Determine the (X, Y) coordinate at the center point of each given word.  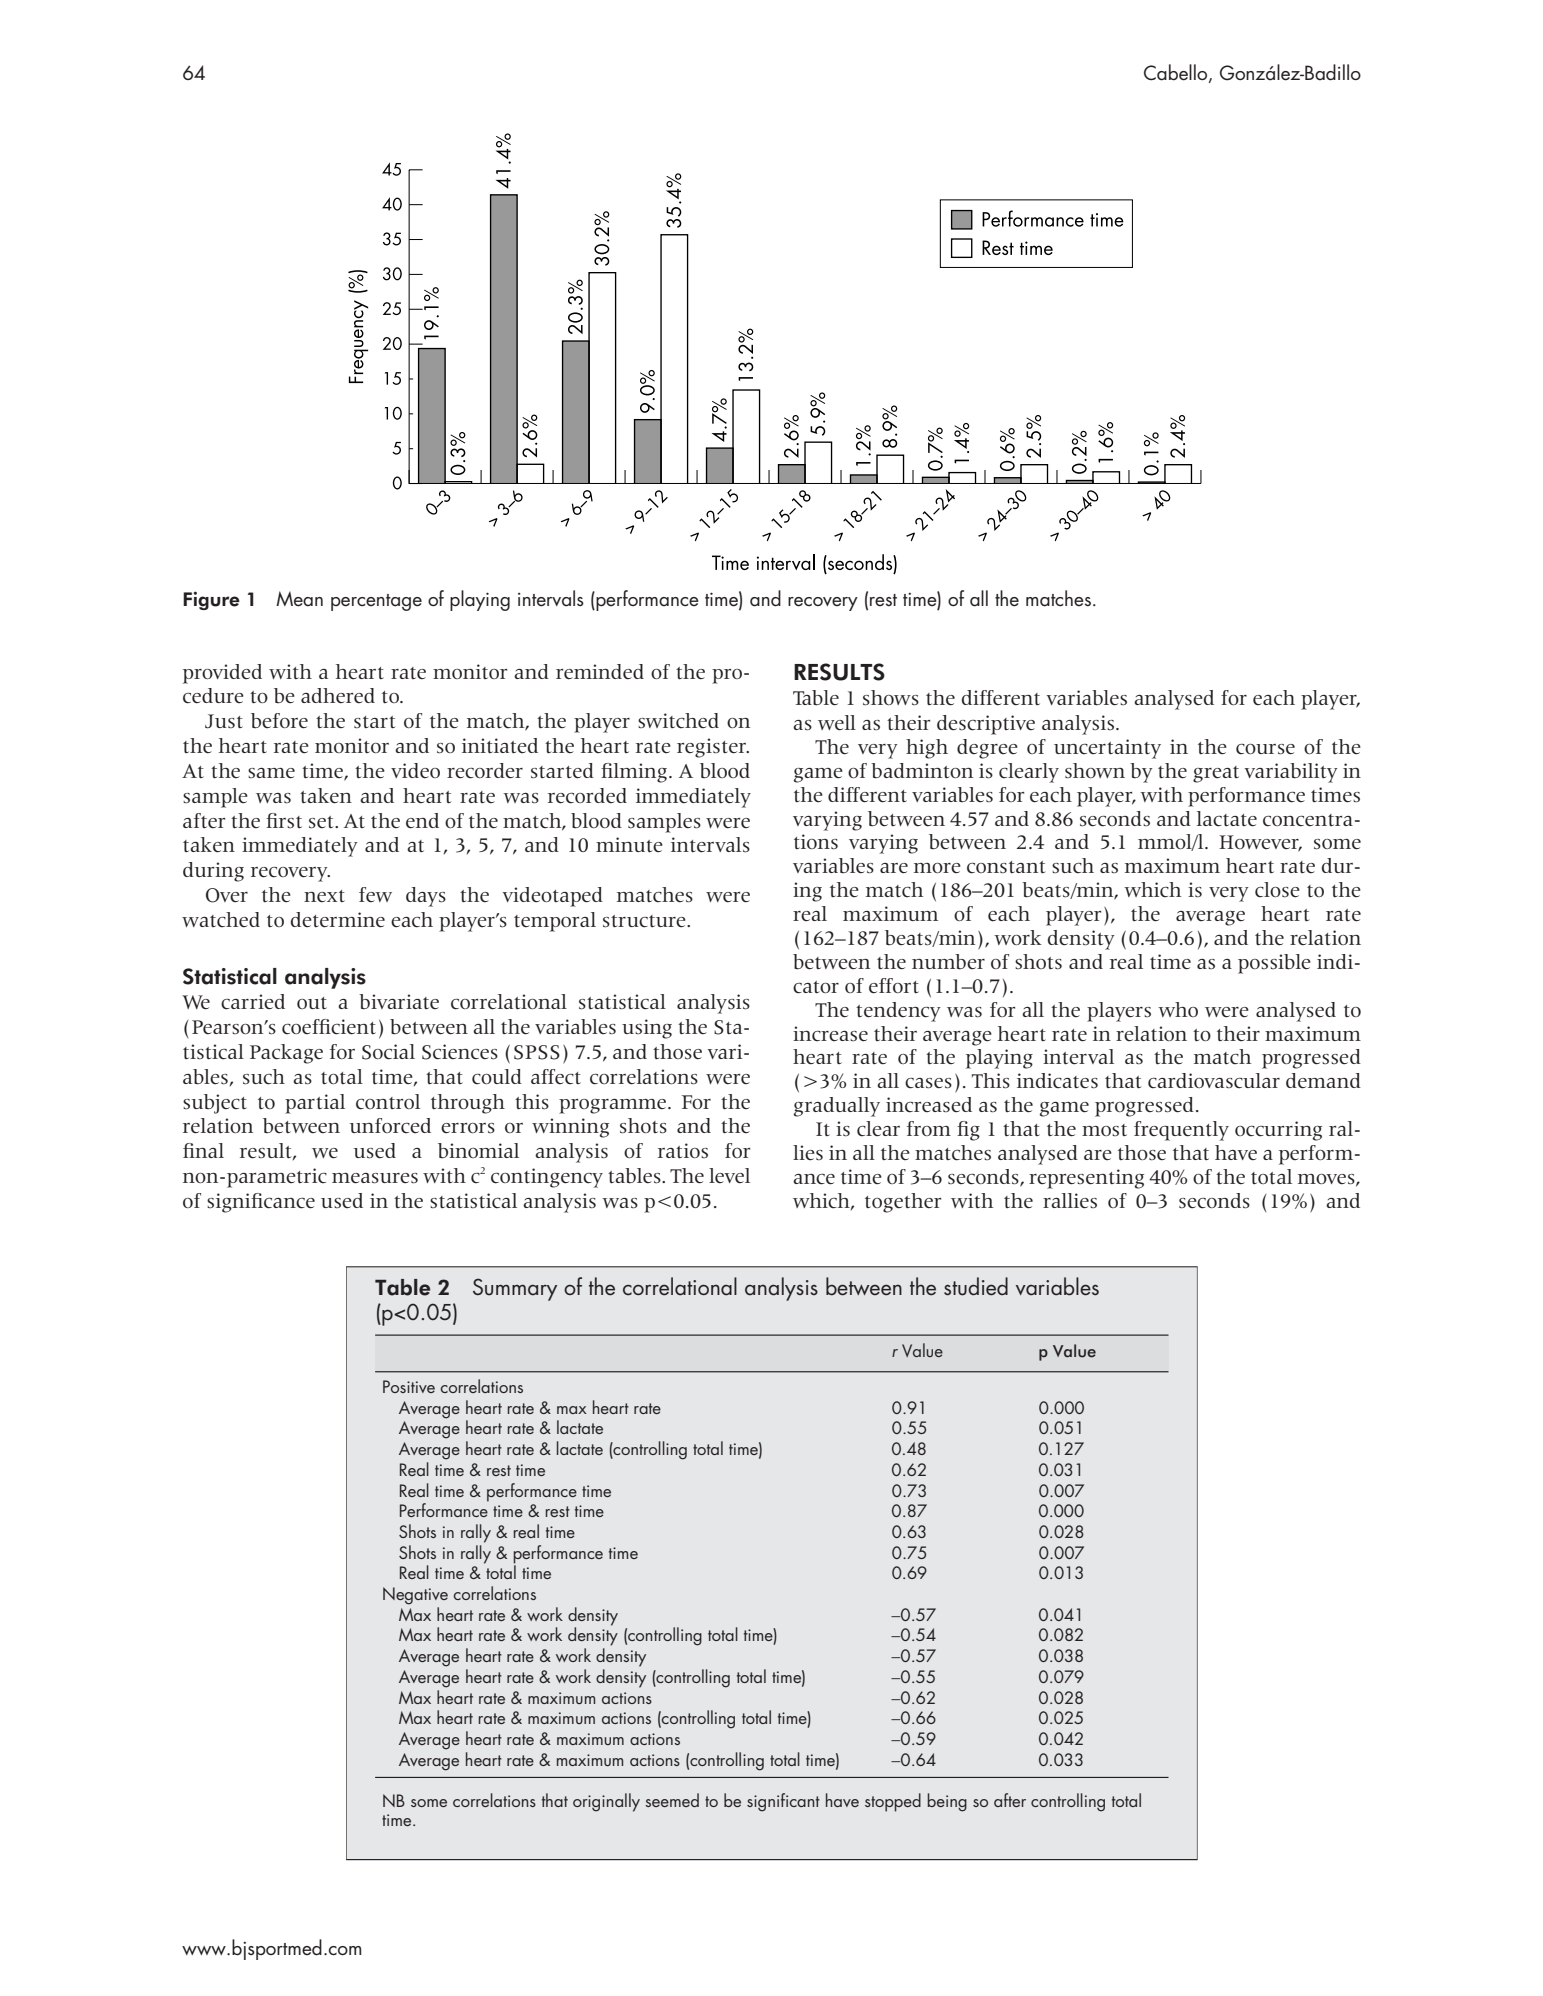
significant (783, 1802)
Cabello (1177, 73)
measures (375, 1178)
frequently (1181, 1131)
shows (891, 698)
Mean (299, 599)
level (729, 1176)
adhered (338, 696)
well (837, 723)
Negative (415, 1596)
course (1265, 749)
